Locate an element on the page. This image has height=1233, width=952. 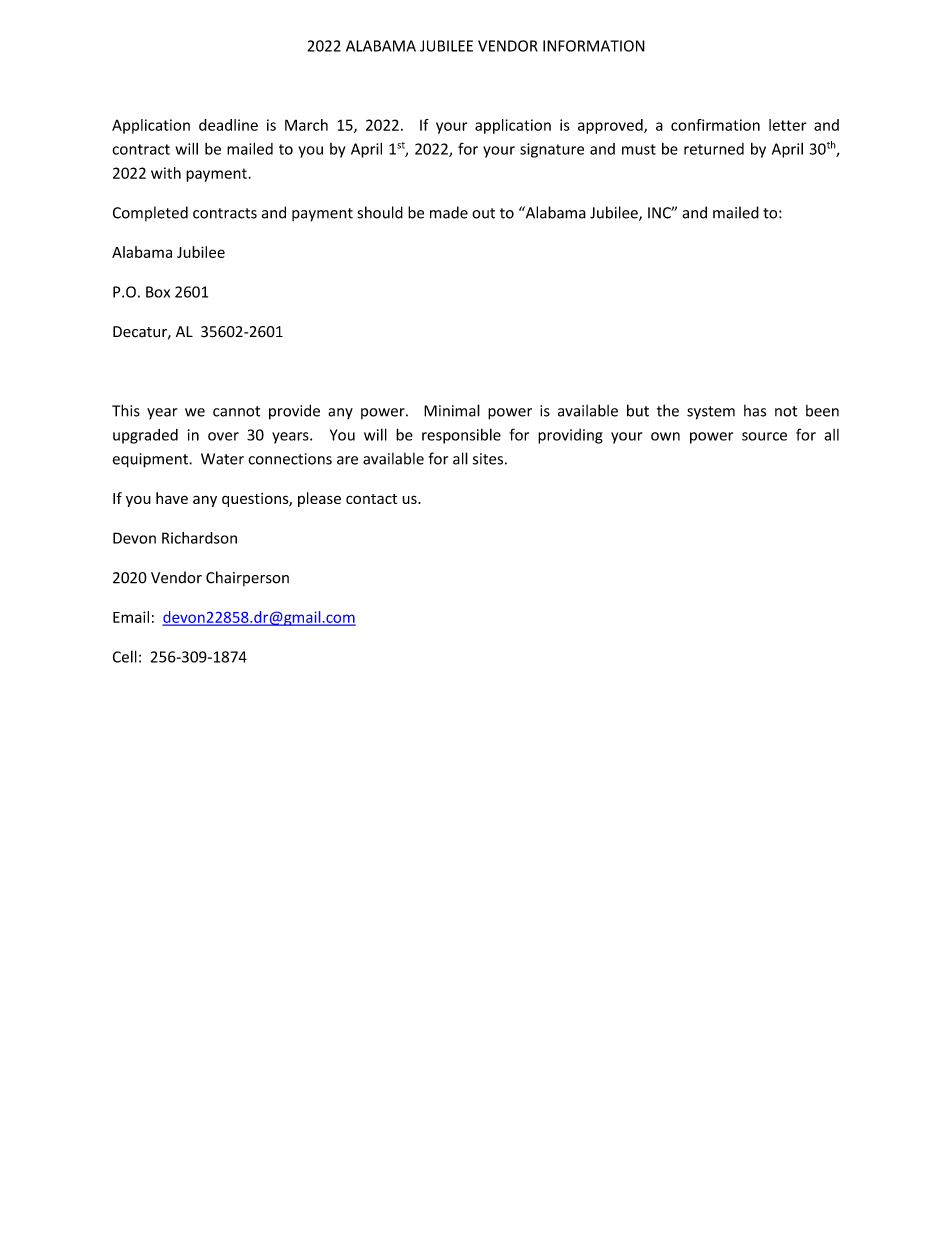
Chairperson is located at coordinates (247, 578).
